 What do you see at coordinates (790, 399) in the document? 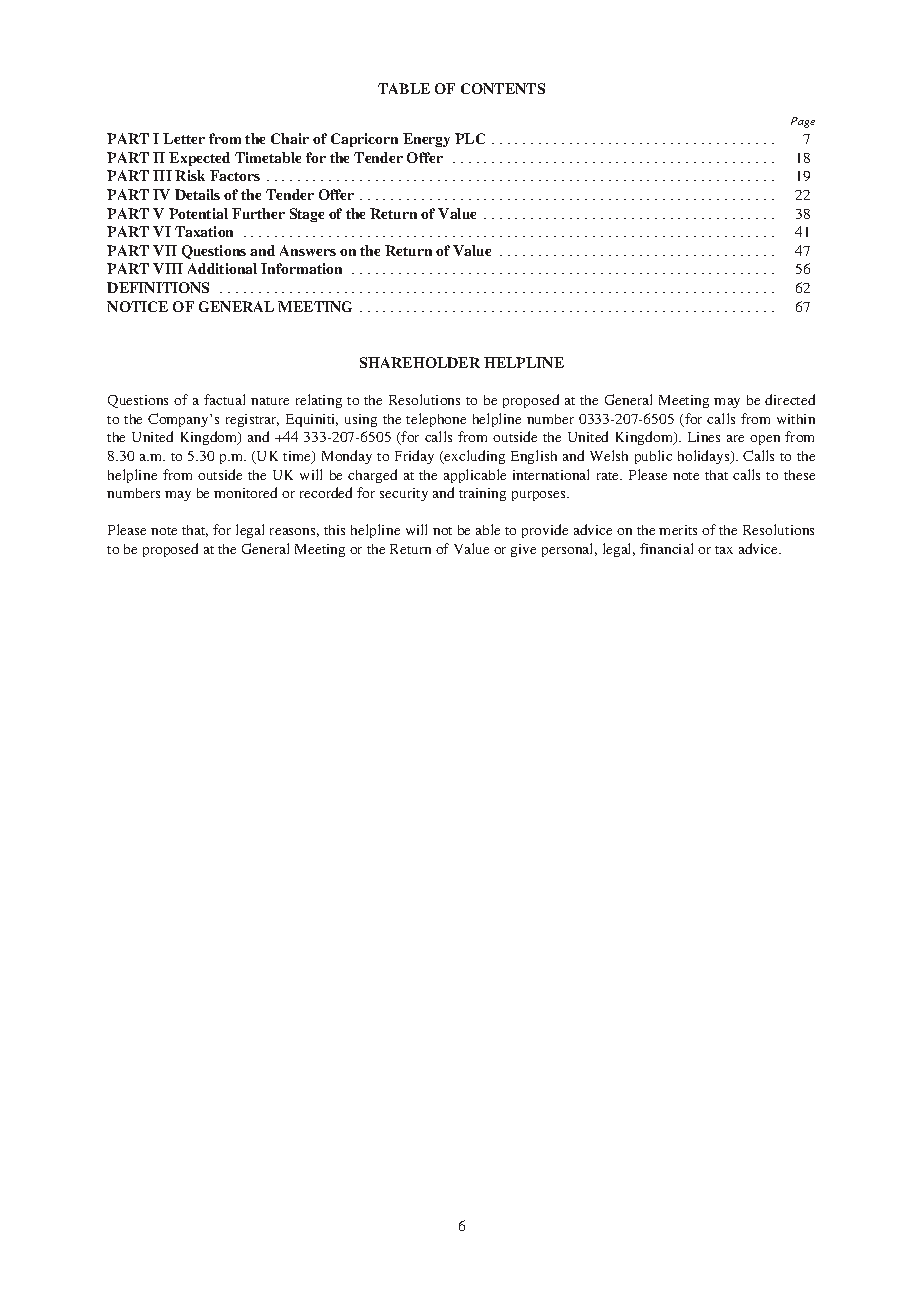
I see `directed` at bounding box center [790, 399].
